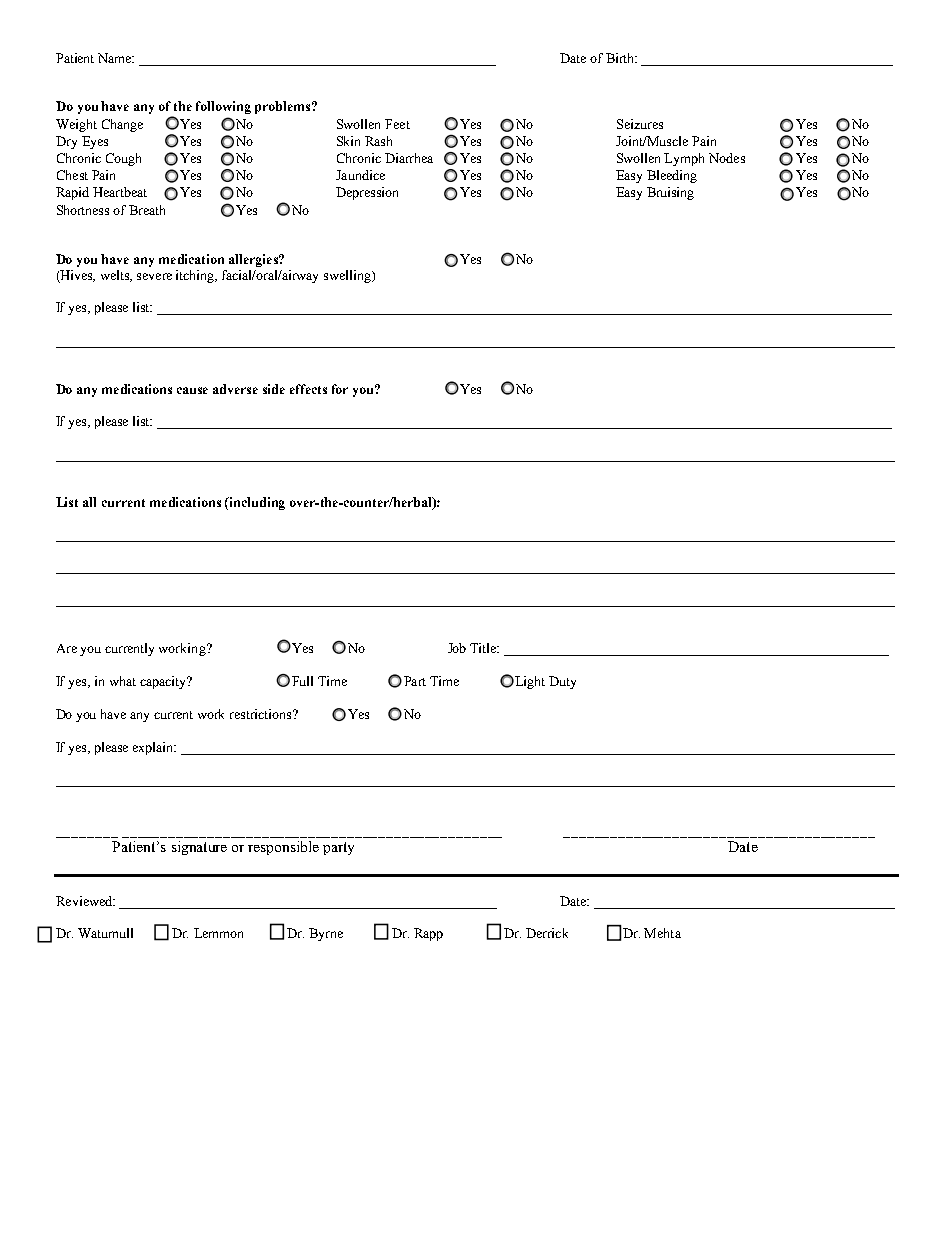 This document has width=952, height=1233. What do you see at coordinates (302, 681) in the document?
I see `Full` at bounding box center [302, 681].
